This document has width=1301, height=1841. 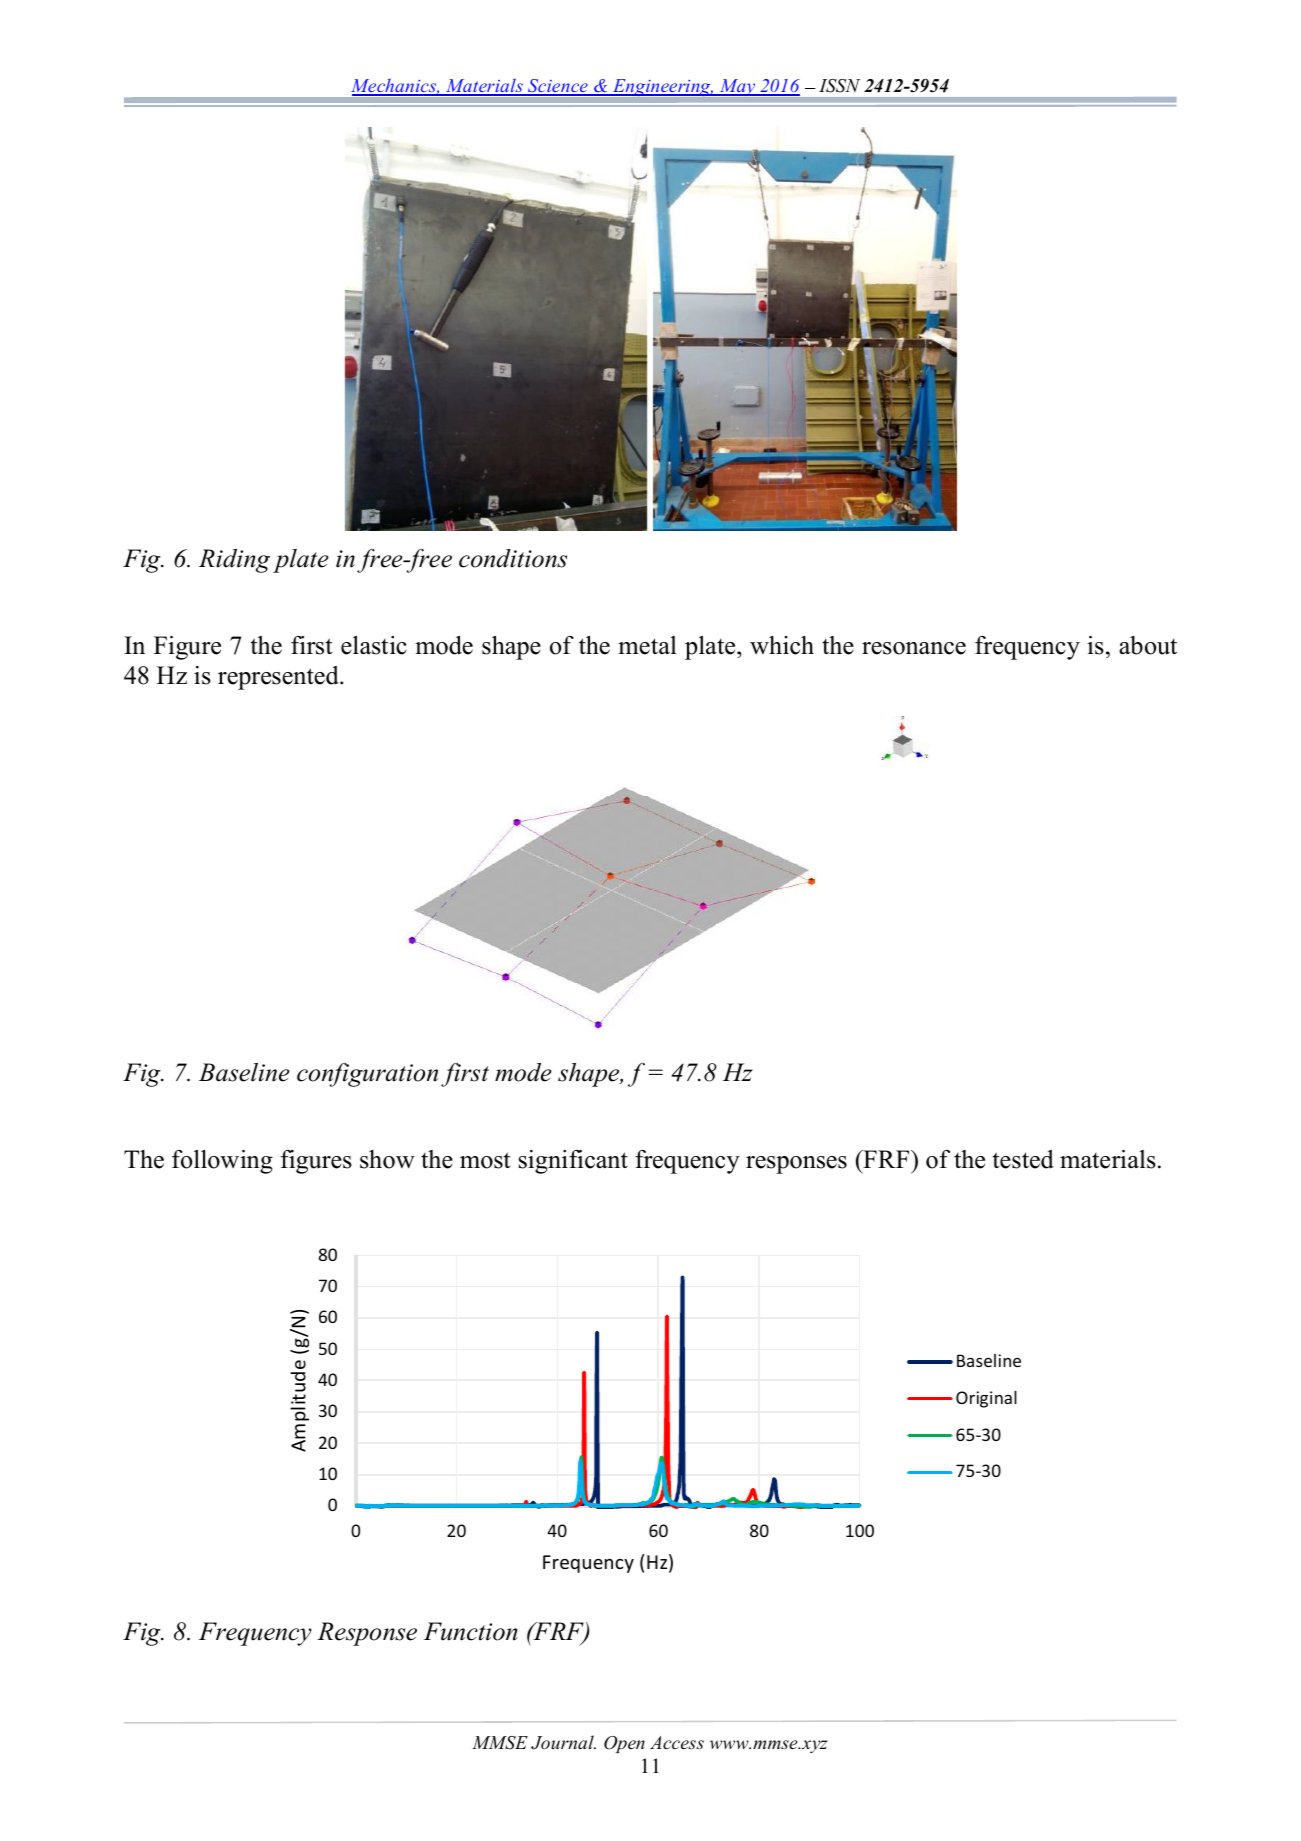 I want to click on significant, so click(x=573, y=1162).
